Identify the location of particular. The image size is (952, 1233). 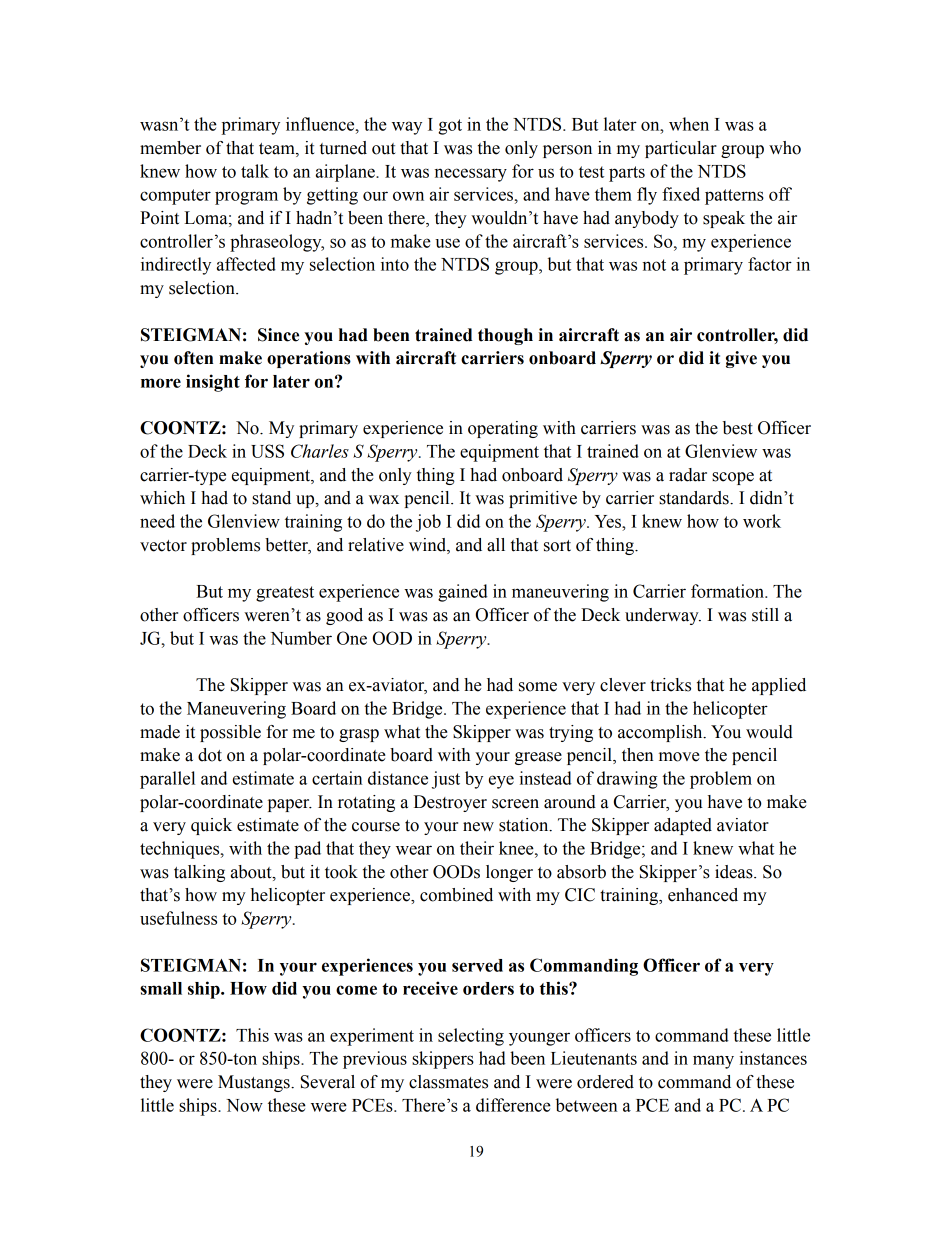
(681, 149).
